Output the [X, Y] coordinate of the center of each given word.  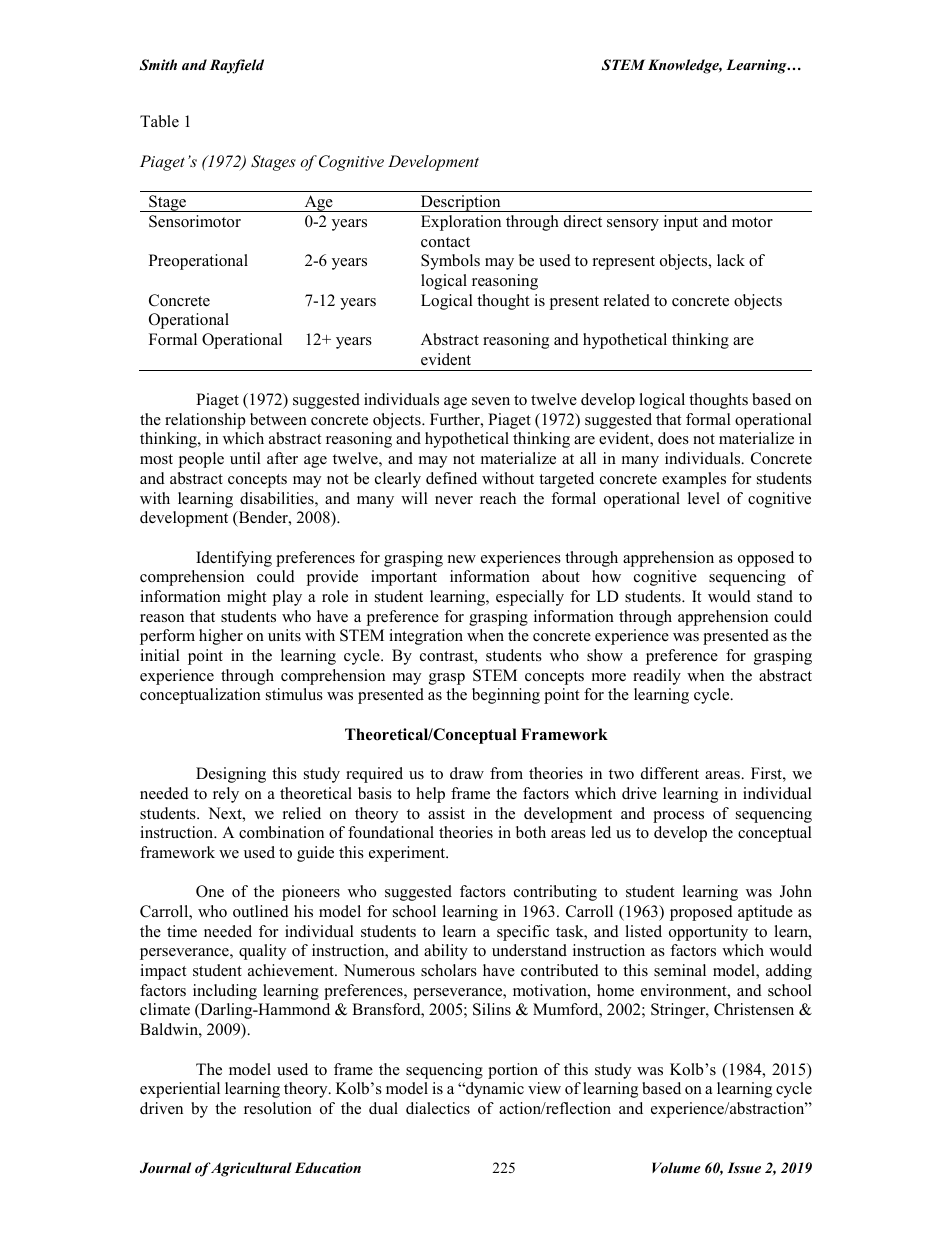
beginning [506, 696]
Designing [231, 775]
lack [731, 260]
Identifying [234, 559]
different [670, 773]
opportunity [708, 933]
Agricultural [251, 1169]
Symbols [450, 262]
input [681, 223]
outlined [261, 911]
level [704, 498]
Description [461, 203]
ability [446, 952]
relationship [205, 421]
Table [159, 121]
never [454, 500]
